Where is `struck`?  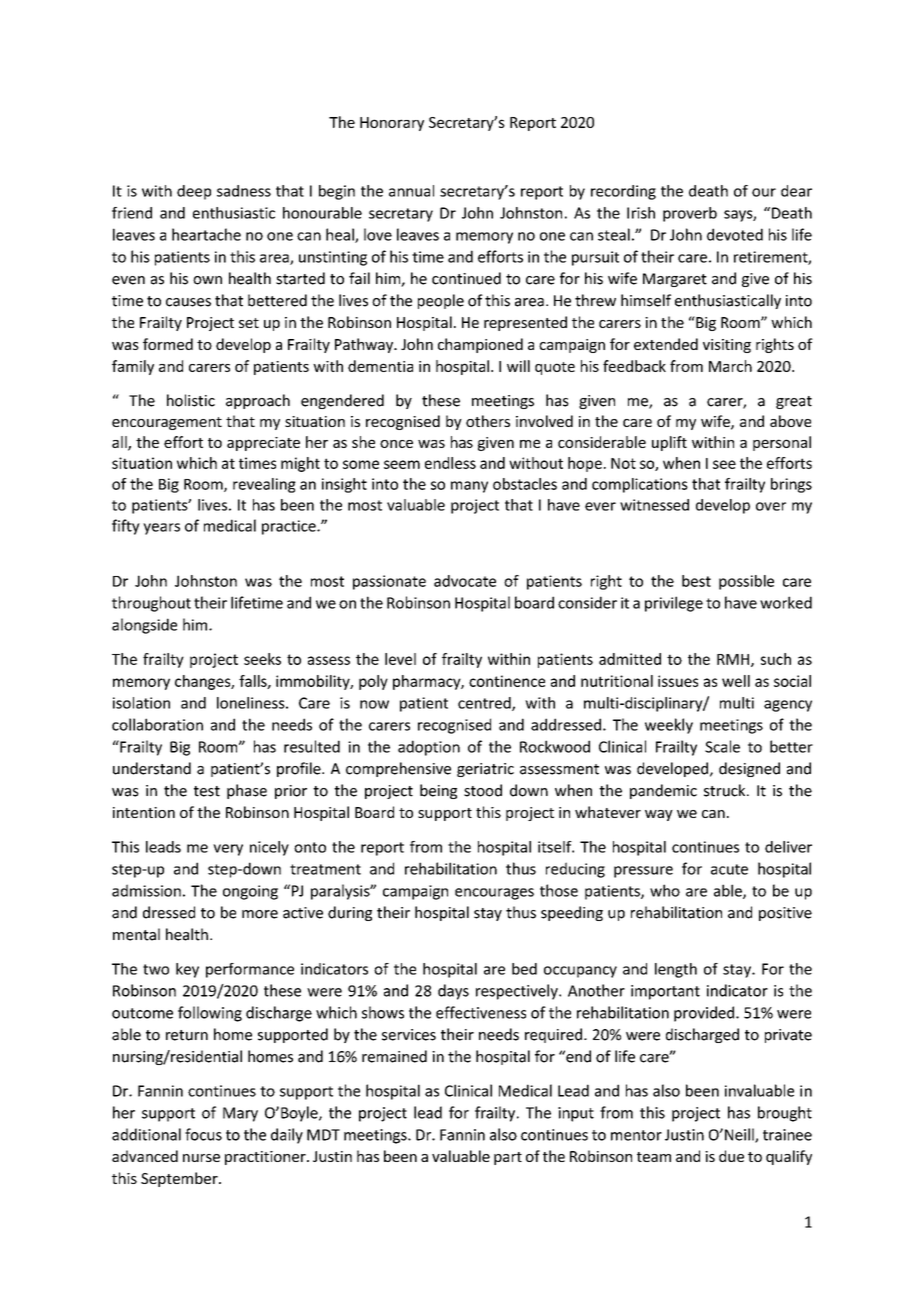 struck is located at coordinates (726, 790).
